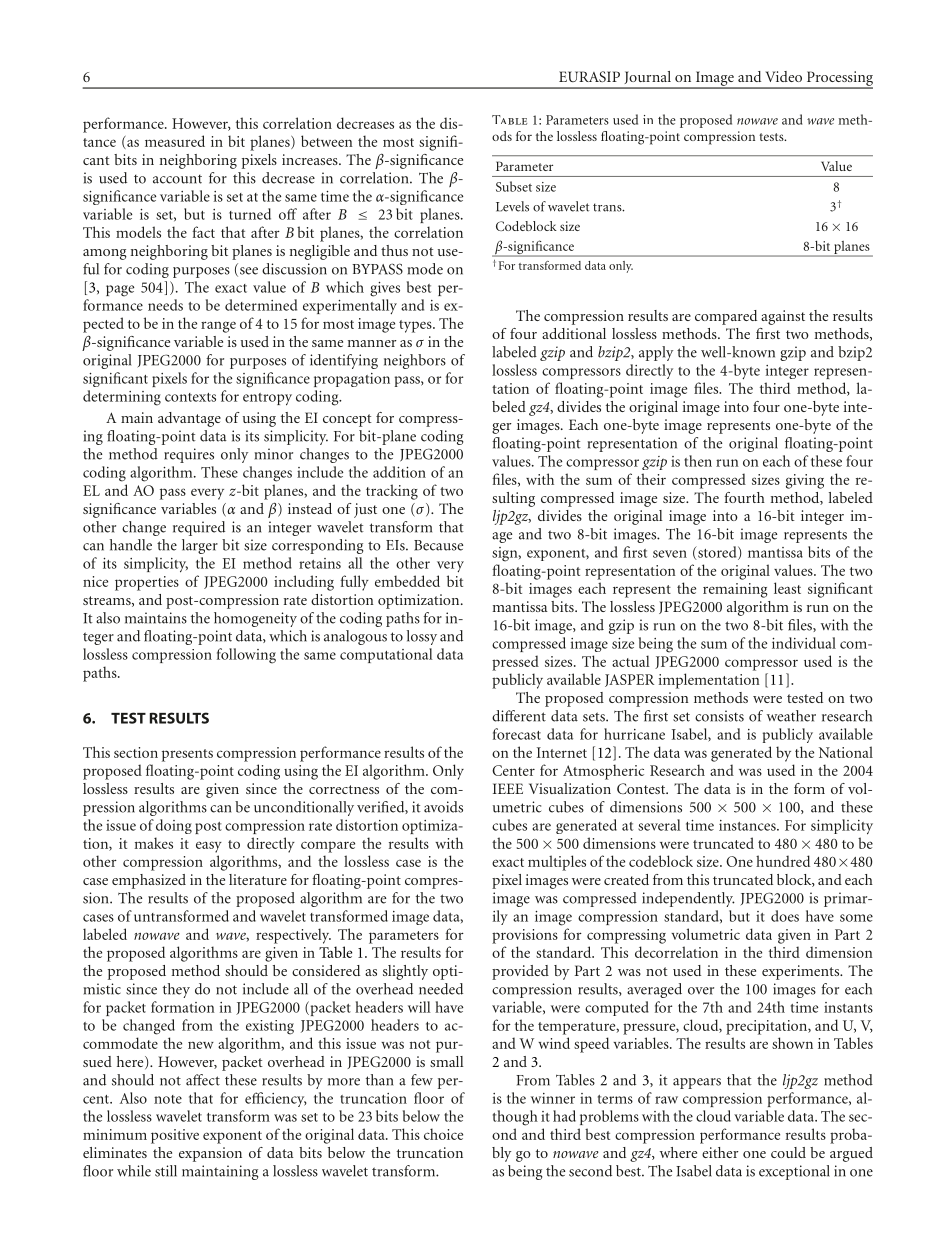 The image size is (952, 1258). What do you see at coordinates (175, 1136) in the document?
I see `positive` at bounding box center [175, 1136].
